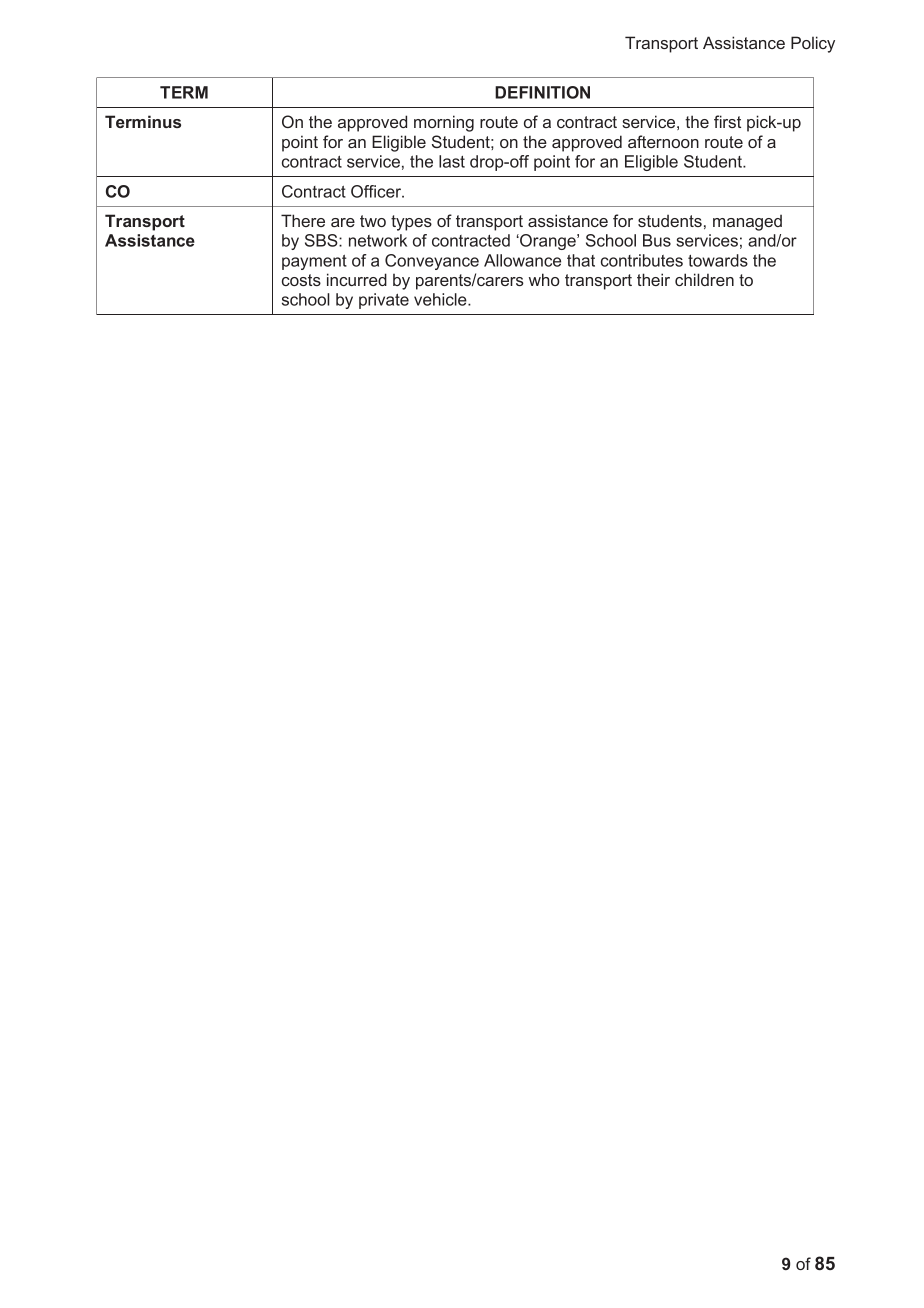 This screenshot has width=924, height=1308. I want to click on network, so click(378, 240).
